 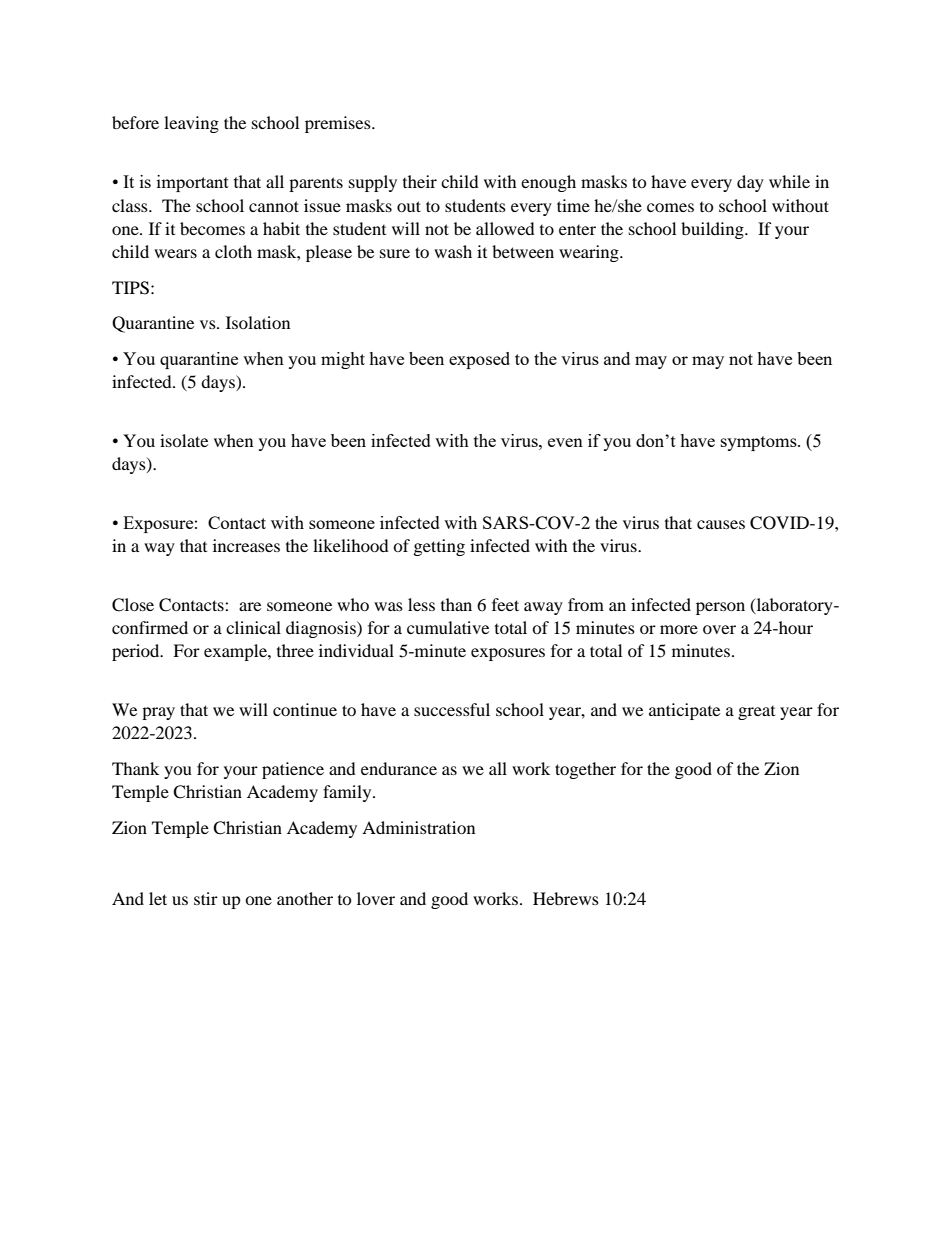 I want to click on Isolation, so click(x=258, y=322).
